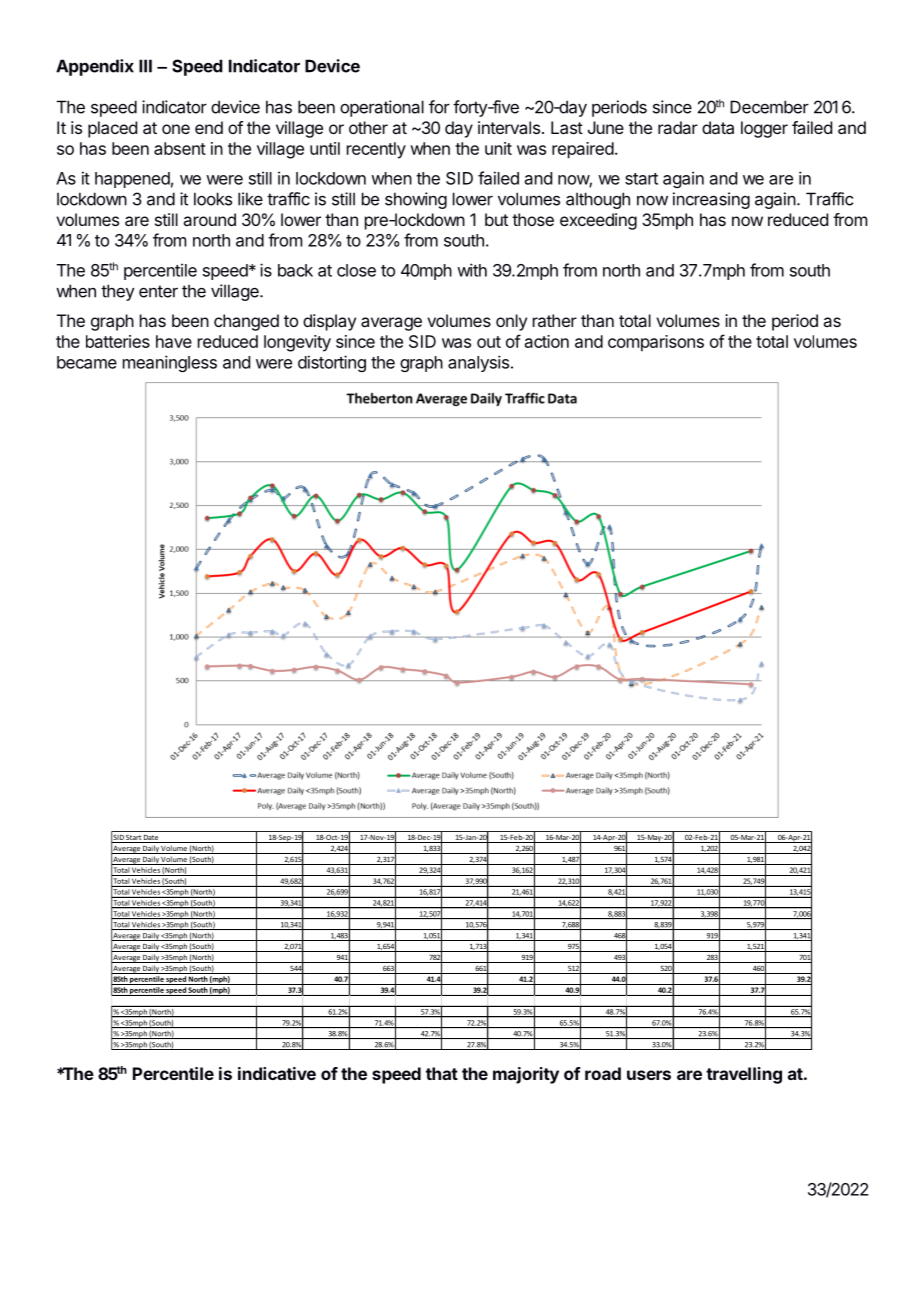 The image size is (924, 1308). I want to click on distorting, so click(332, 363).
